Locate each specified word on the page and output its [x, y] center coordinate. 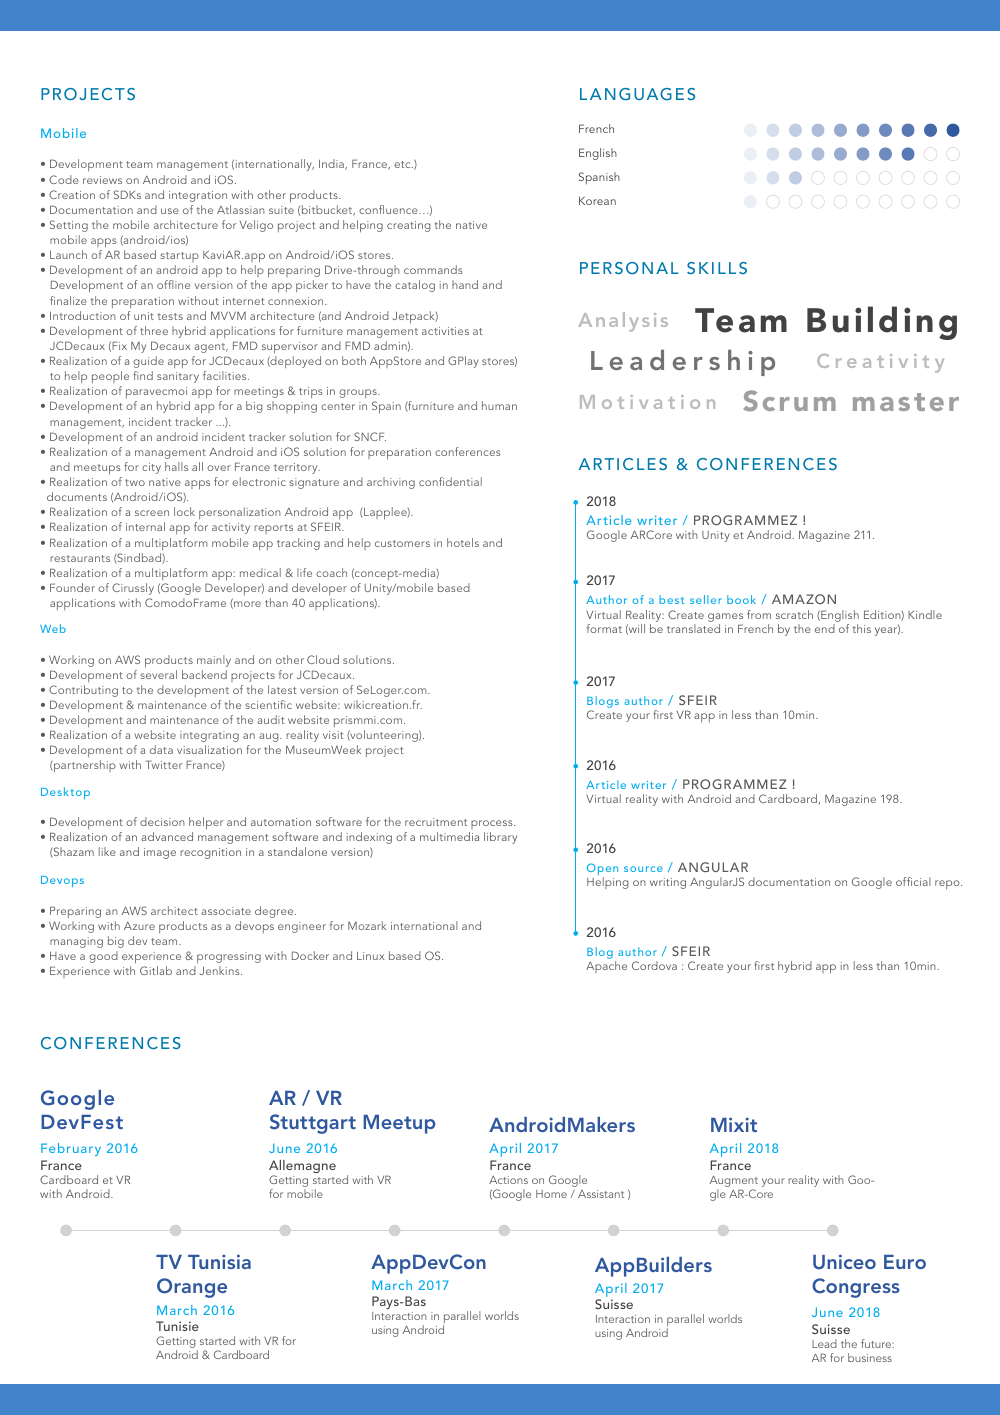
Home [551, 1194]
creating [408, 226]
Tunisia [219, 1261]
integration [198, 196]
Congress [856, 1288]
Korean [597, 200]
